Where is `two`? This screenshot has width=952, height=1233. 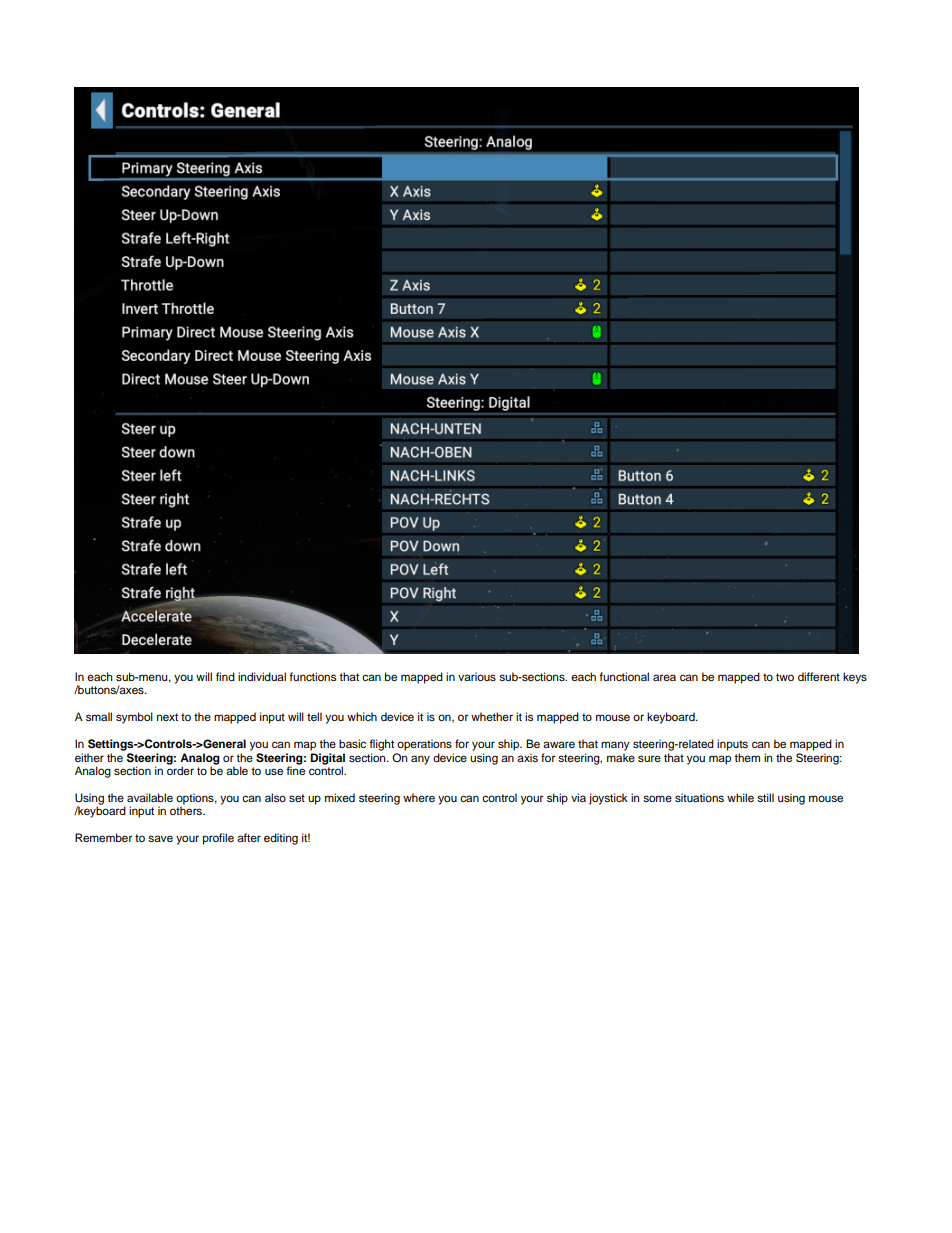
two is located at coordinates (785, 677).
